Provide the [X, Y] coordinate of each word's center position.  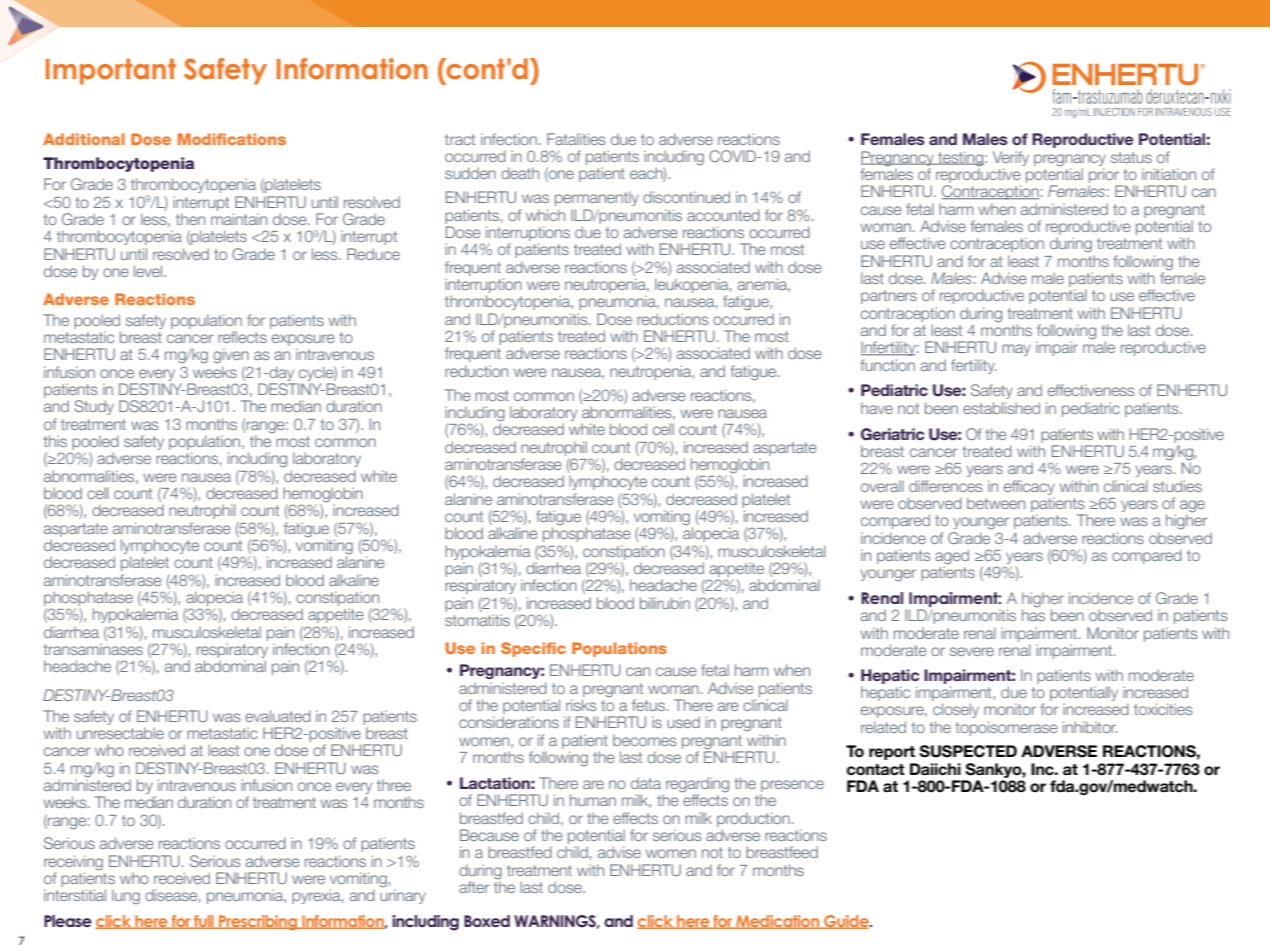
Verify [1011, 158]
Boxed [487, 921]
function [887, 365]
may [1016, 350]
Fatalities [576, 139]
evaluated [278, 716]
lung [126, 897]
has [1033, 614]
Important [111, 72]
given [231, 356]
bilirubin [665, 603]
